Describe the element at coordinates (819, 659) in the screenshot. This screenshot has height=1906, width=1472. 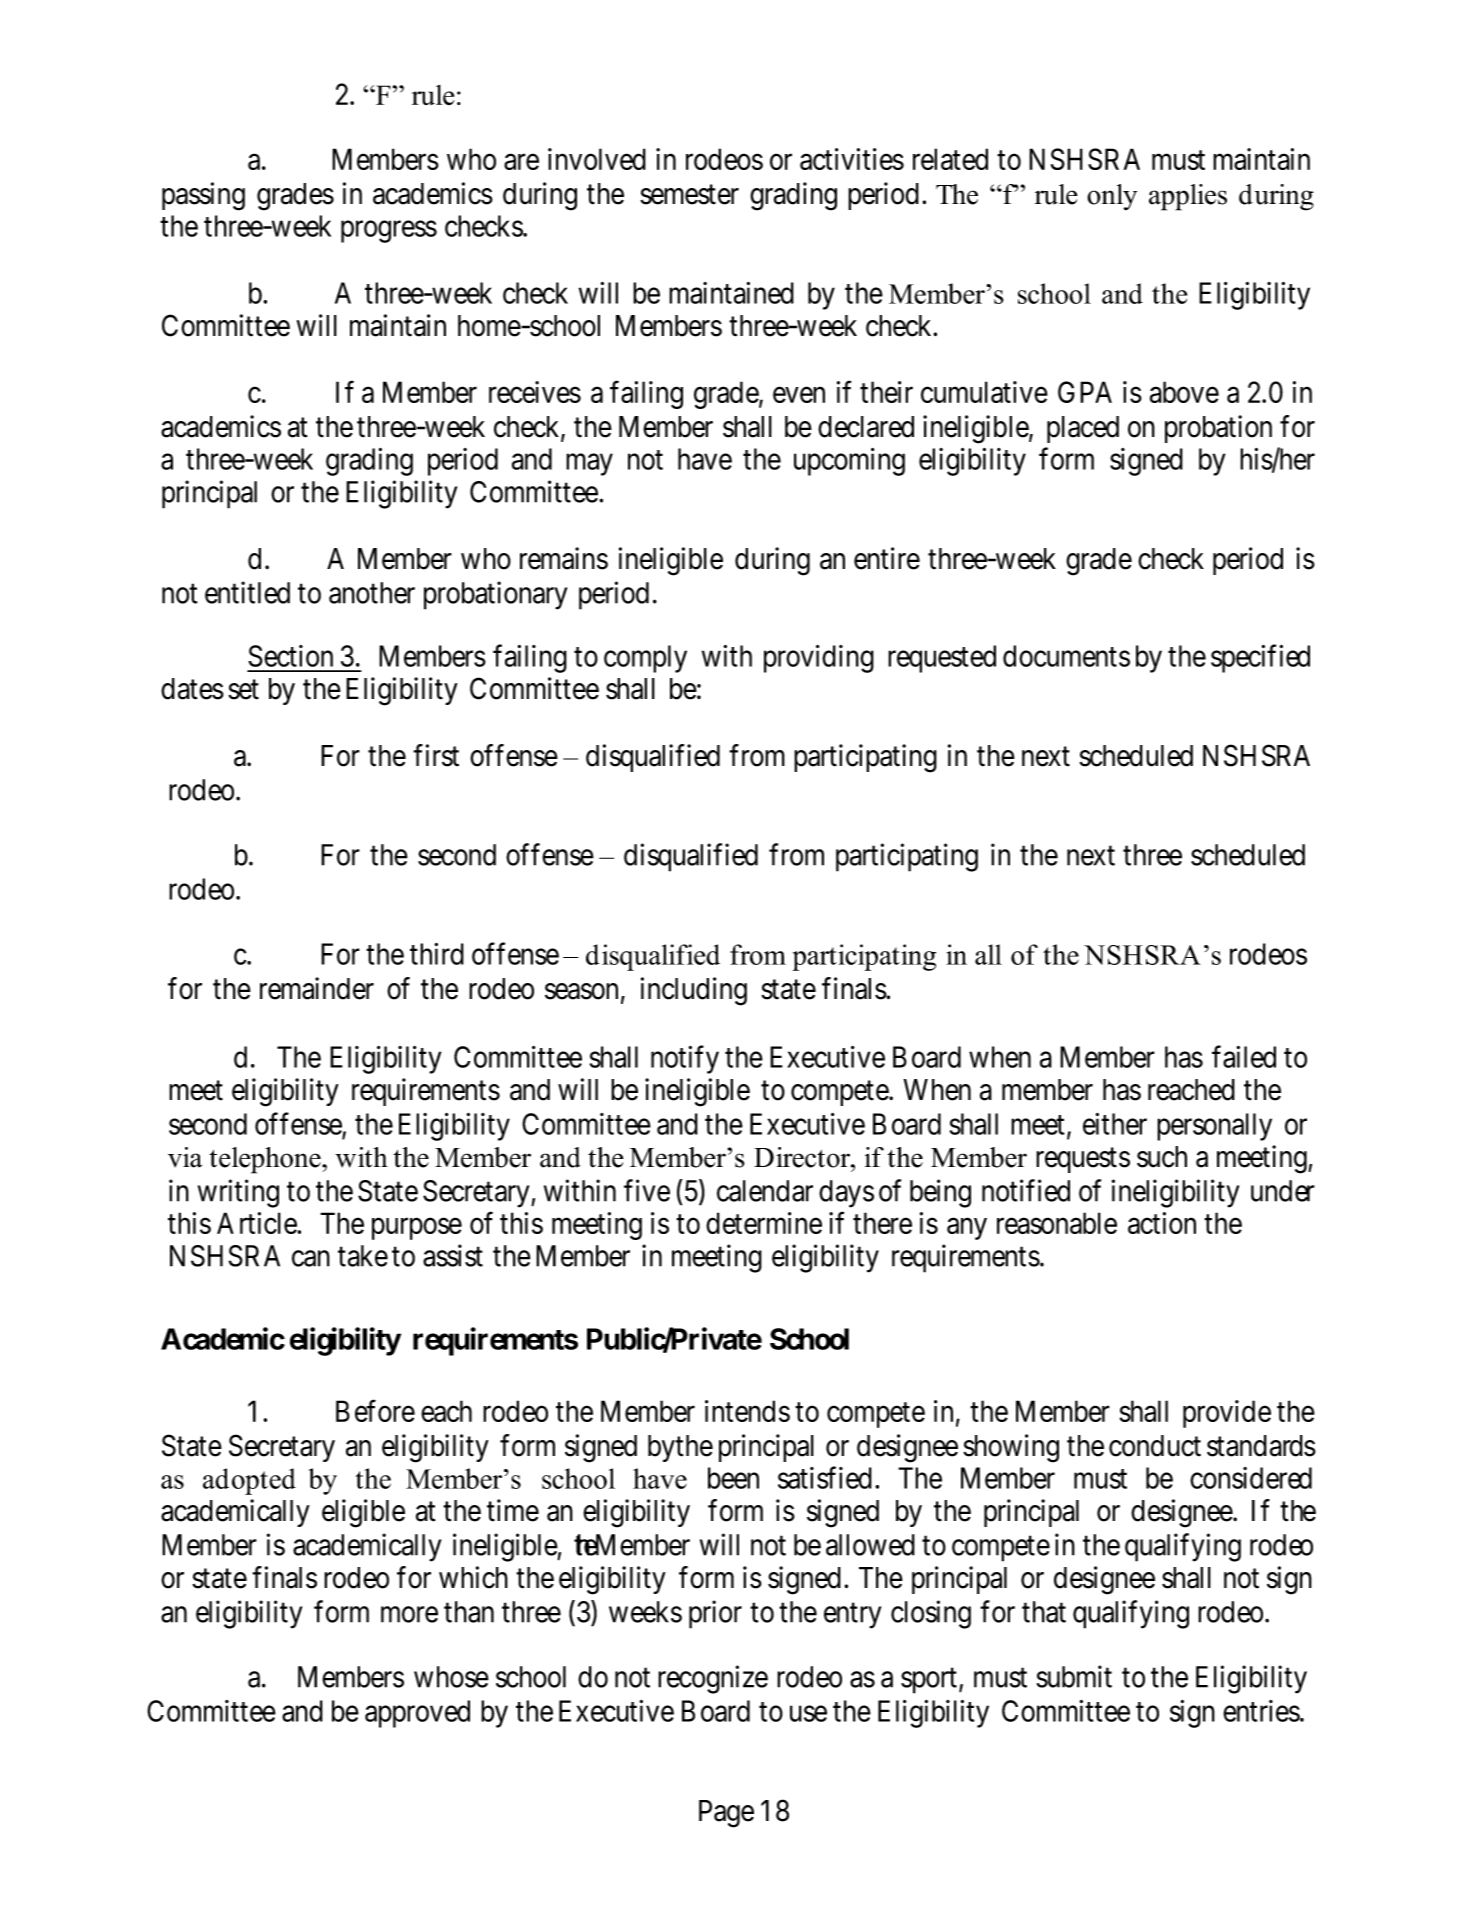
I see `providing` at that location.
